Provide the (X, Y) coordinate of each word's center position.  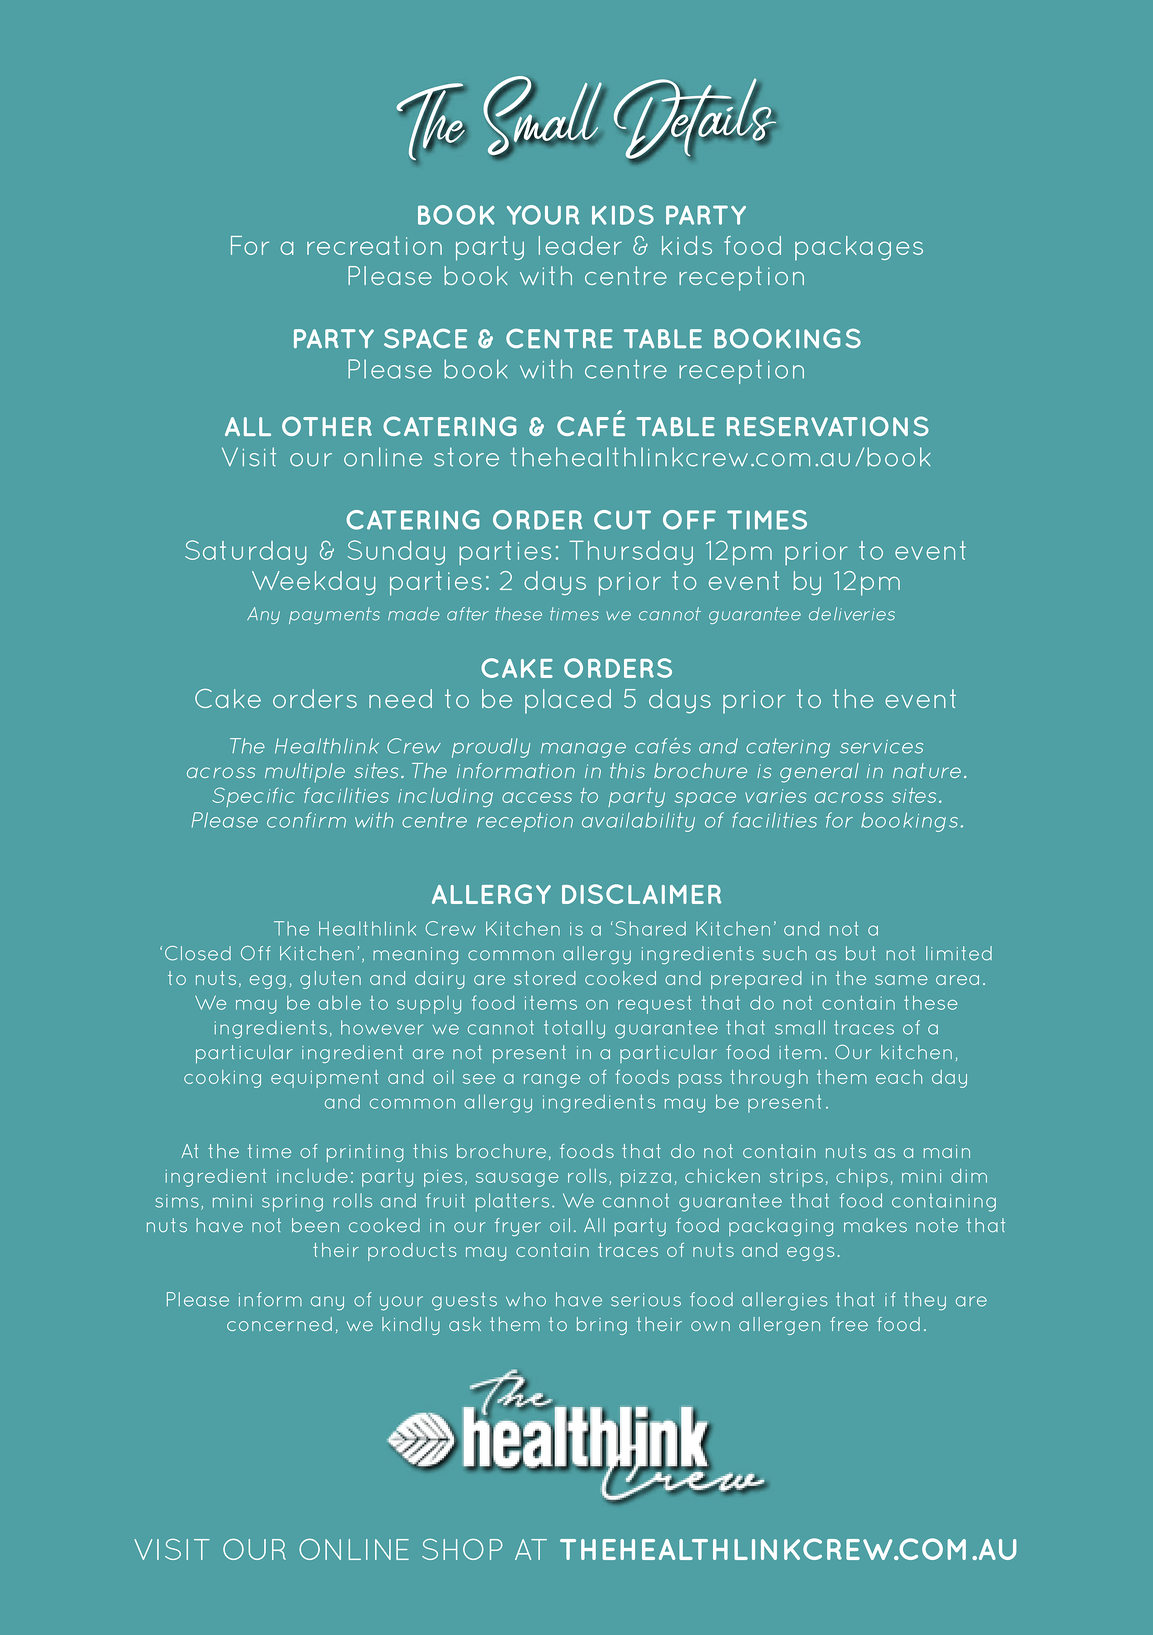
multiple (305, 773)
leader (580, 245)
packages (859, 248)
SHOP (462, 1549)
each (899, 1077)
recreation (374, 245)
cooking (222, 1079)
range (552, 1081)
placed (568, 701)
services (881, 747)
